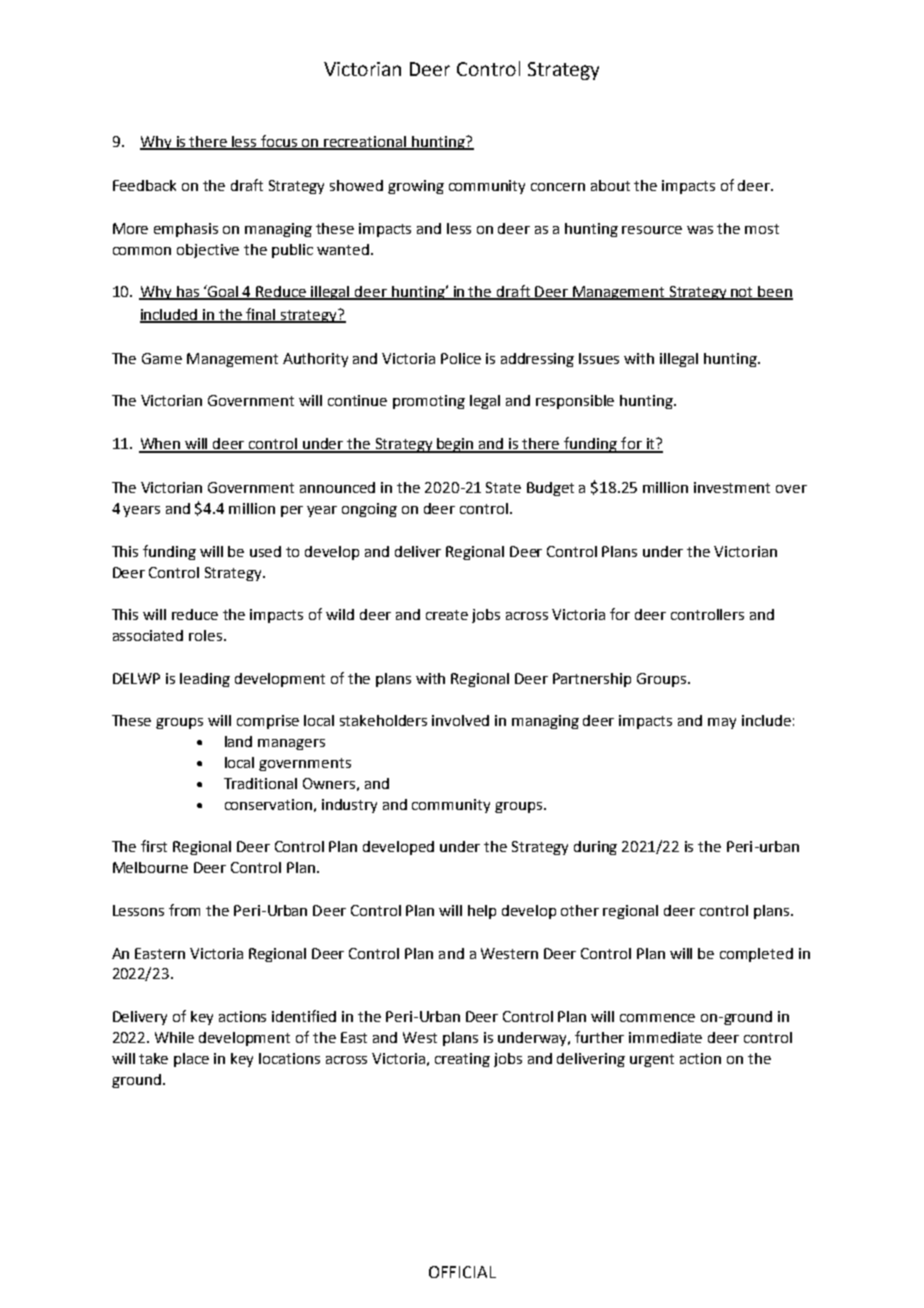 Image resolution: width=924 pixels, height=1308 pixels. What do you see at coordinates (144, 185) in the document?
I see `Feedback` at bounding box center [144, 185].
